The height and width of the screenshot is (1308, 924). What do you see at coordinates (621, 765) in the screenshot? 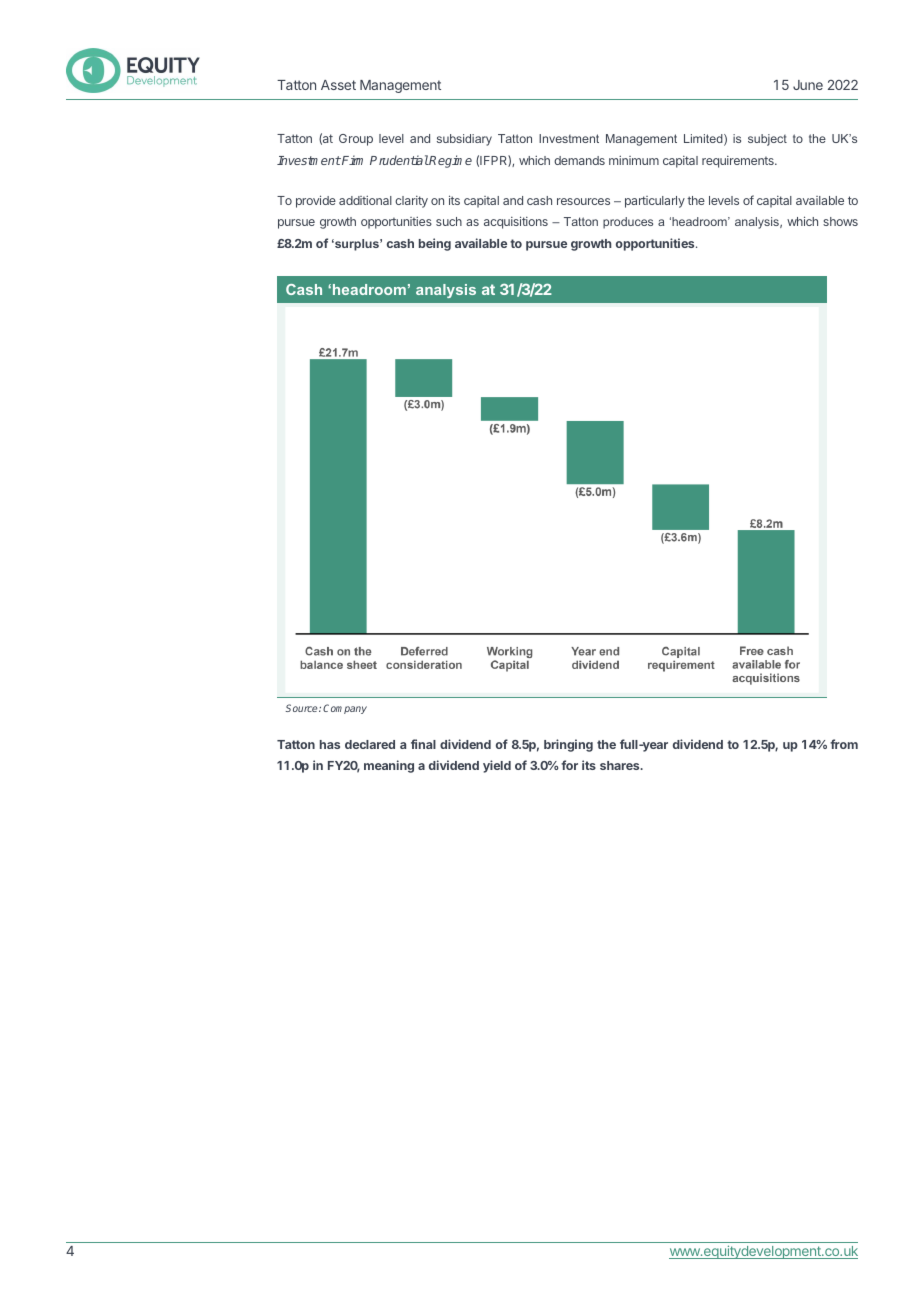
I see `shares` at bounding box center [621, 765].
